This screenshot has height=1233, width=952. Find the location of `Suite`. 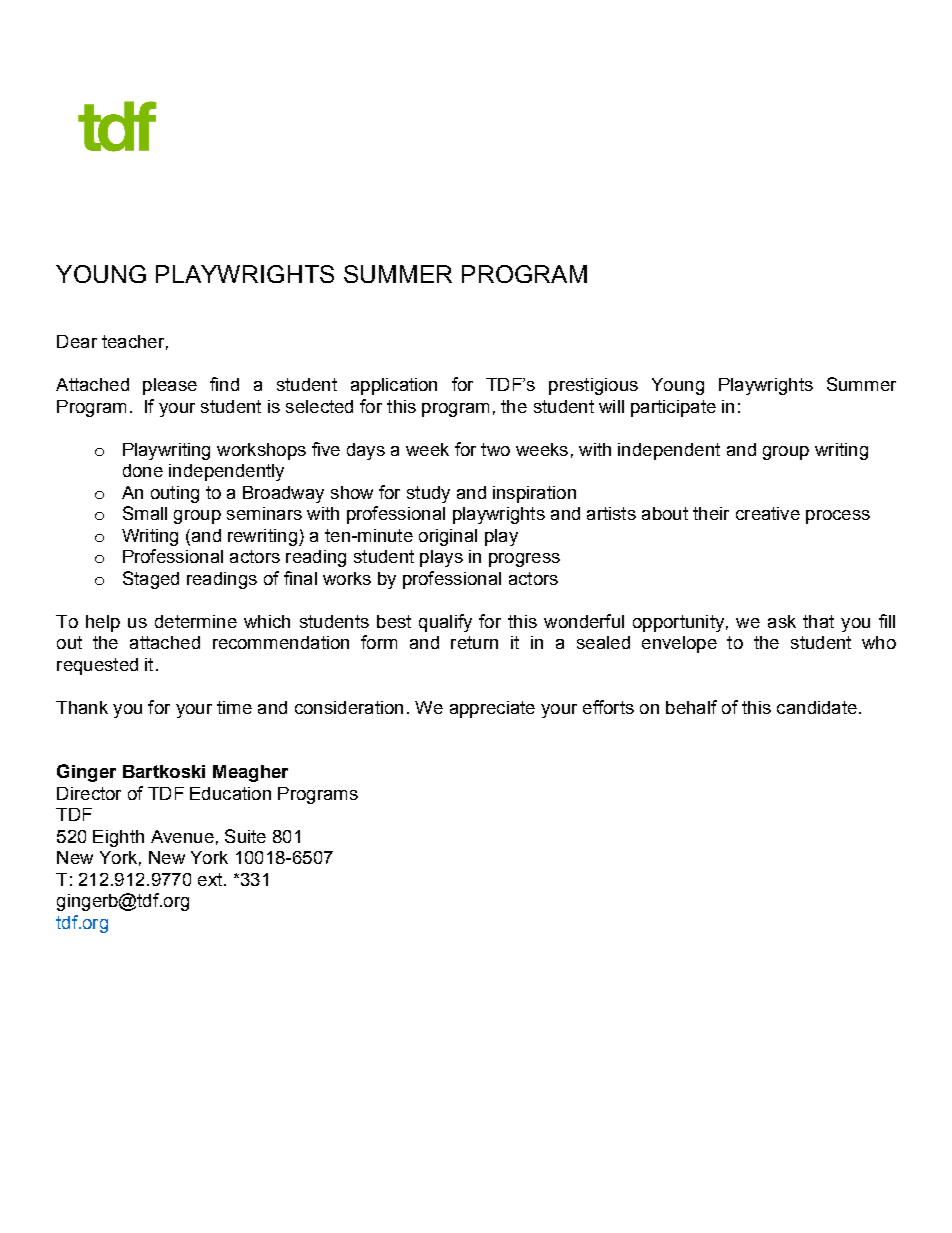

Suite is located at coordinates (245, 836).
